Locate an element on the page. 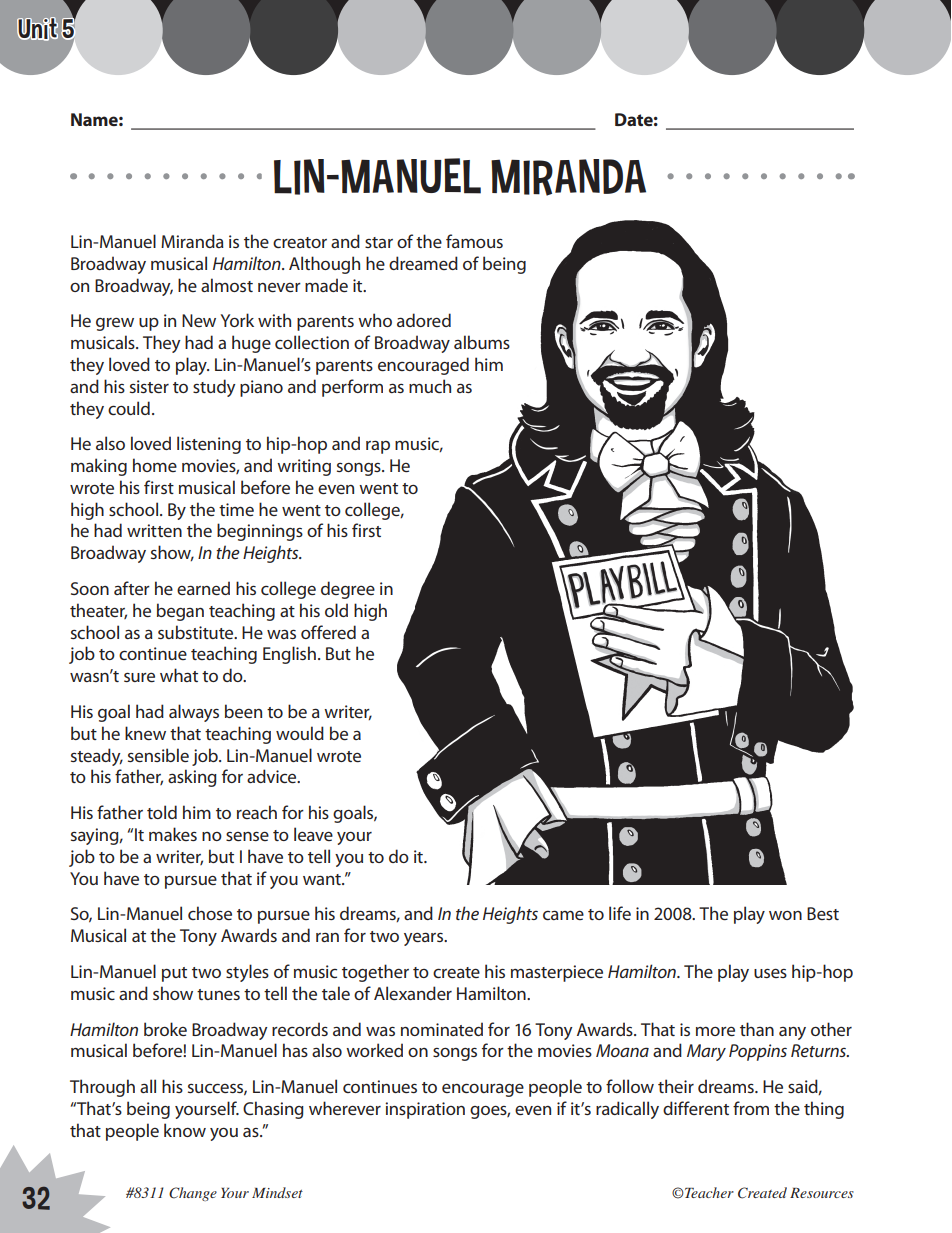  degree is located at coordinates (348, 590).
